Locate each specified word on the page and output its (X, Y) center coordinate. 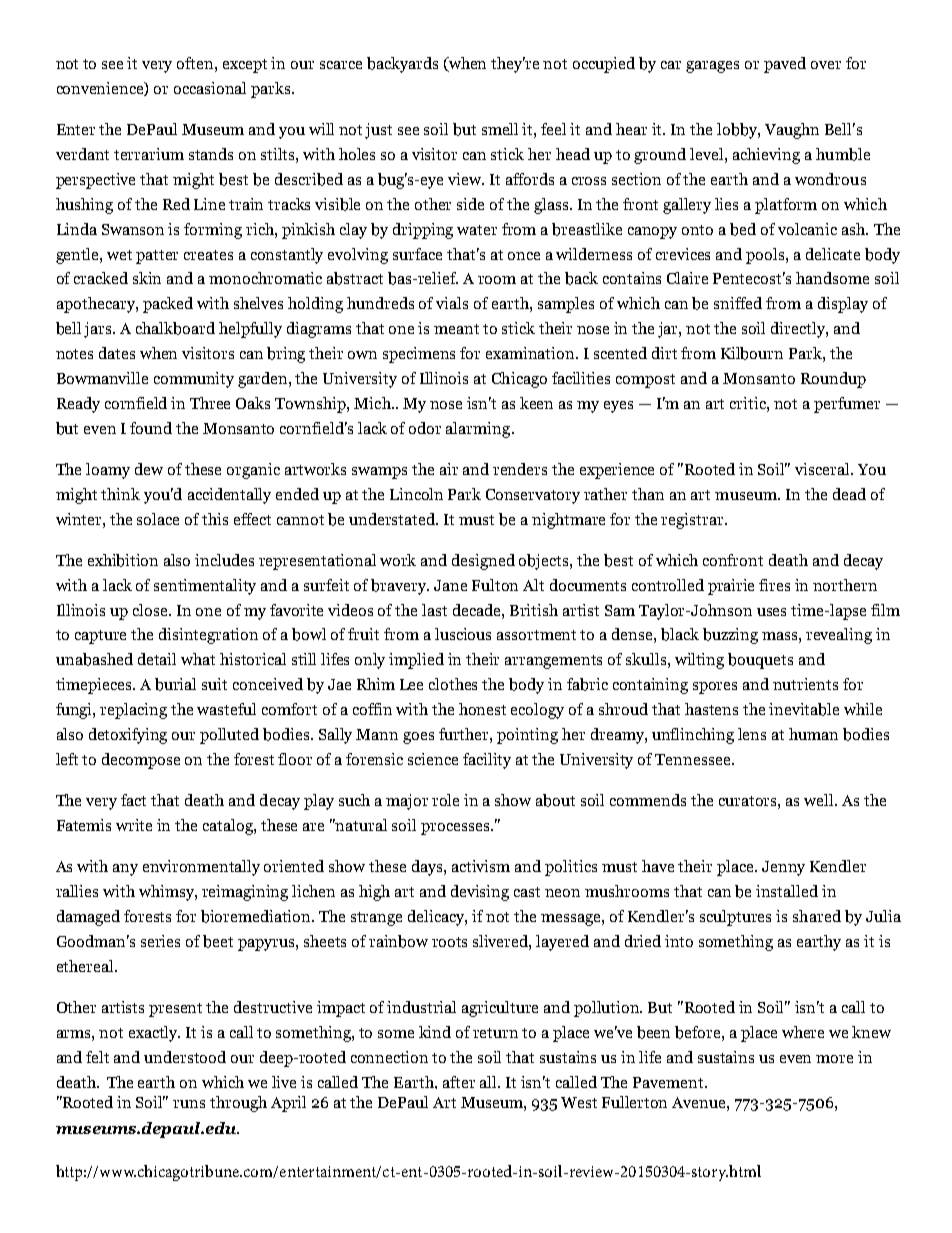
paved (785, 65)
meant (456, 329)
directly (799, 330)
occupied (604, 65)
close (151, 610)
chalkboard (175, 328)
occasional (210, 88)
